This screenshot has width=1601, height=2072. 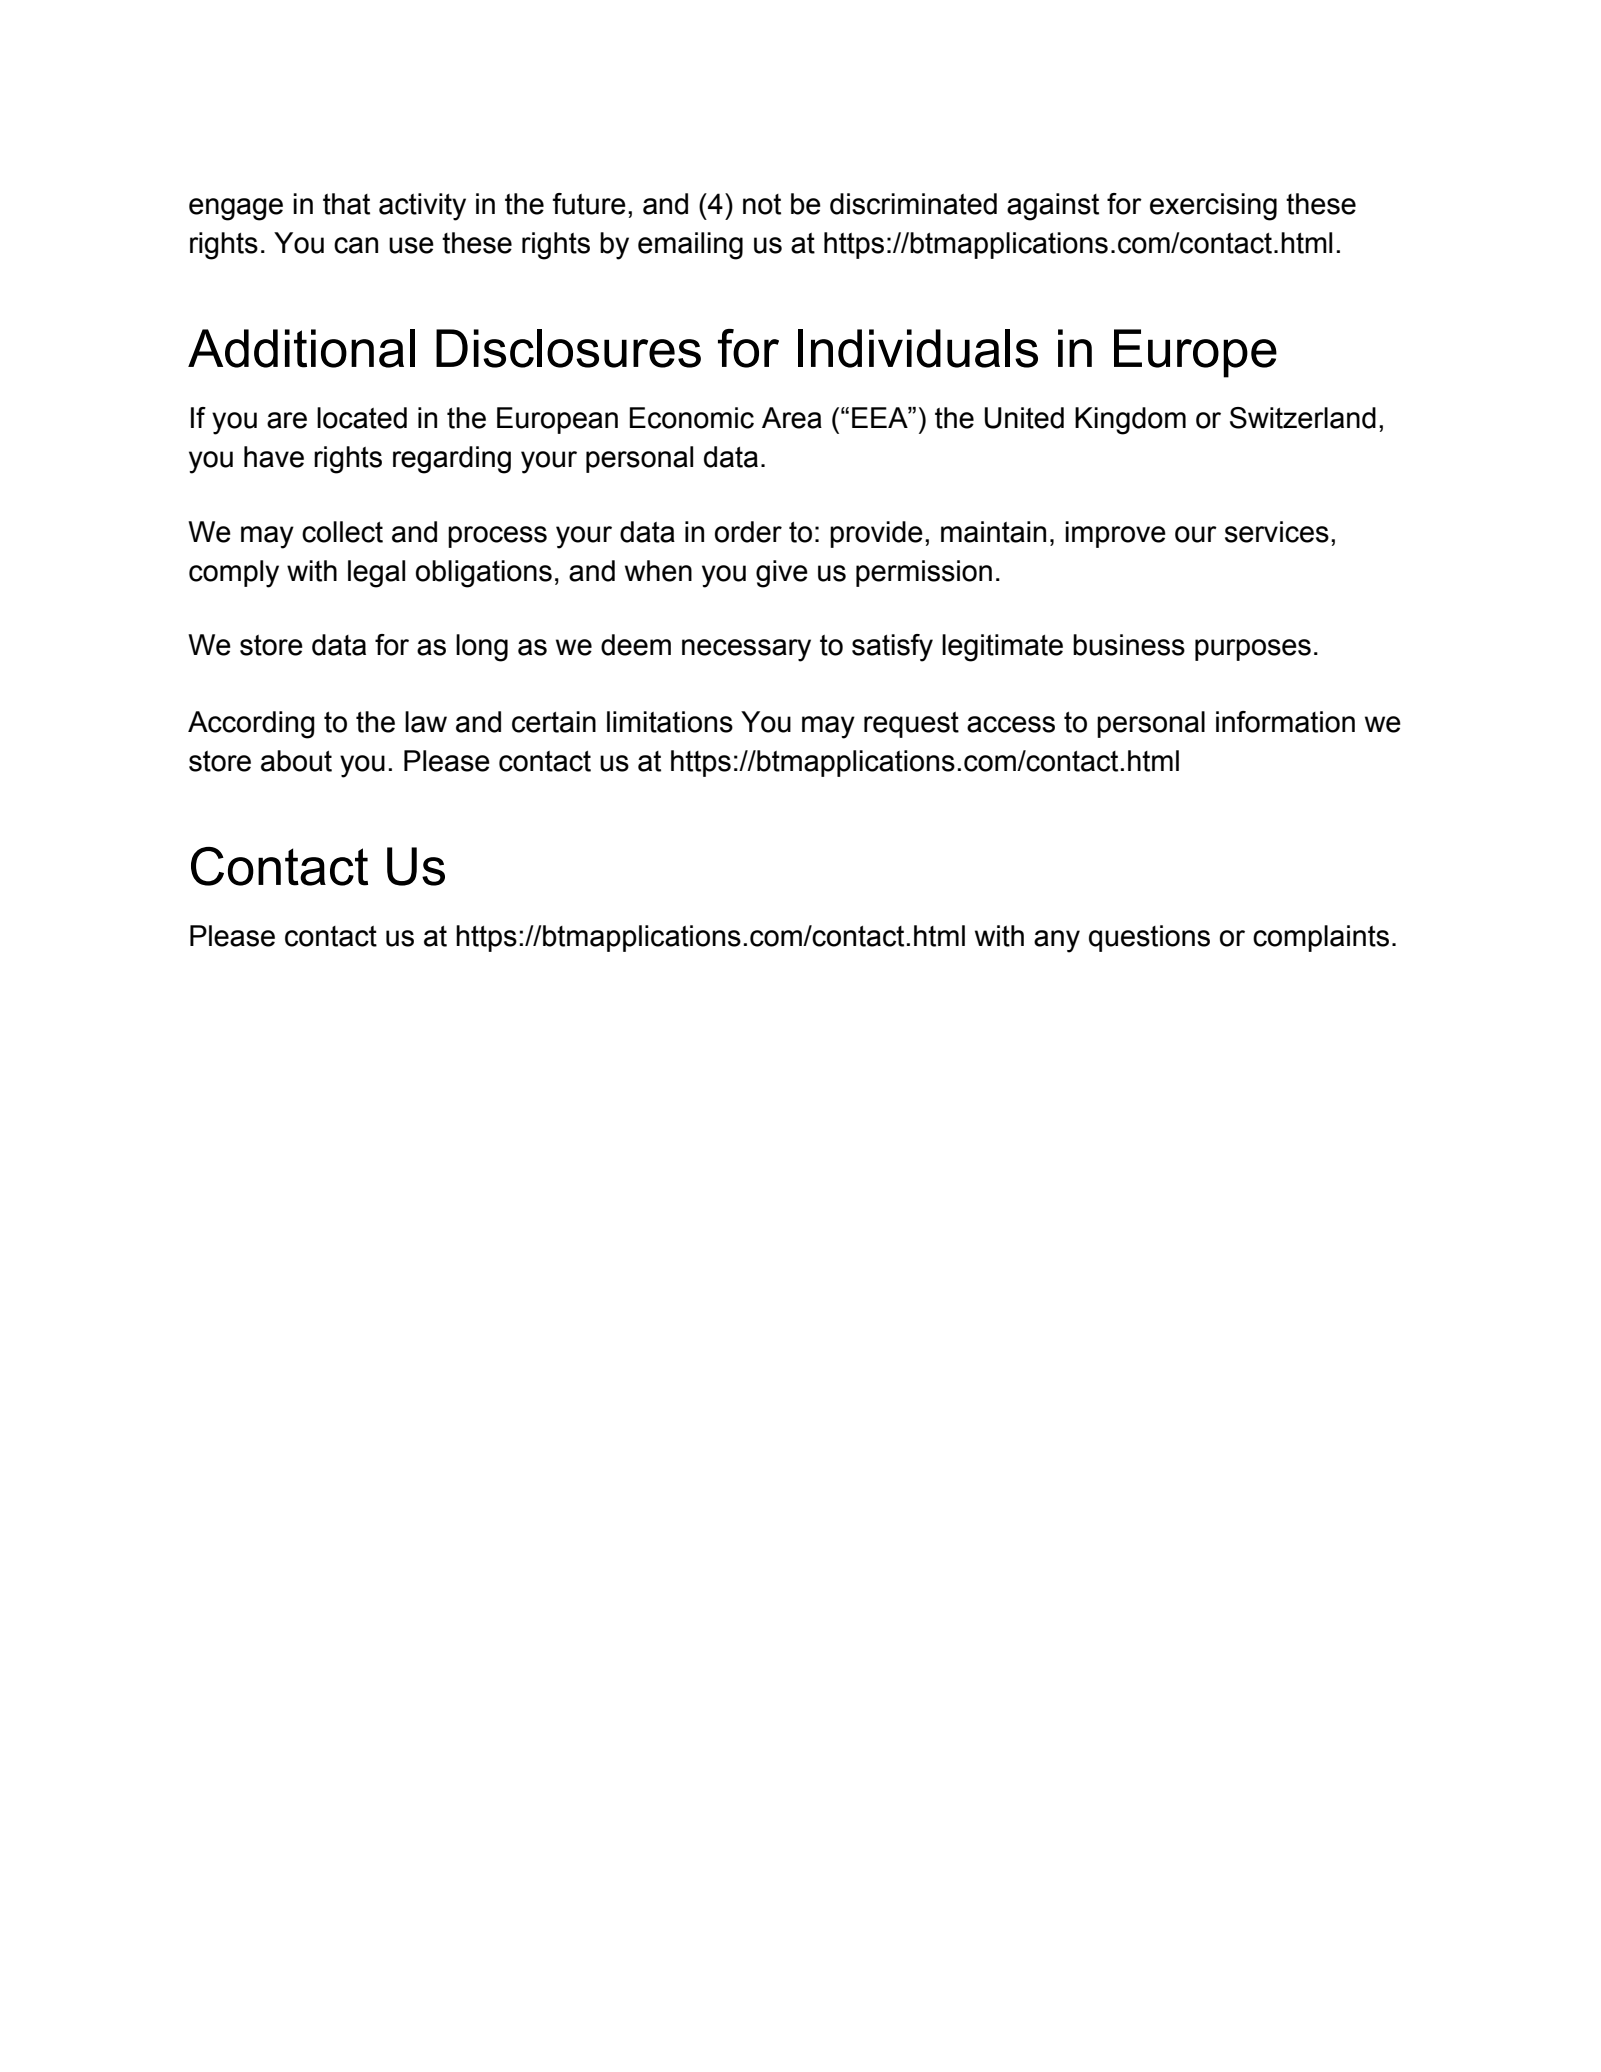 What do you see at coordinates (452, 460) in the screenshot?
I see `regarding` at bounding box center [452, 460].
